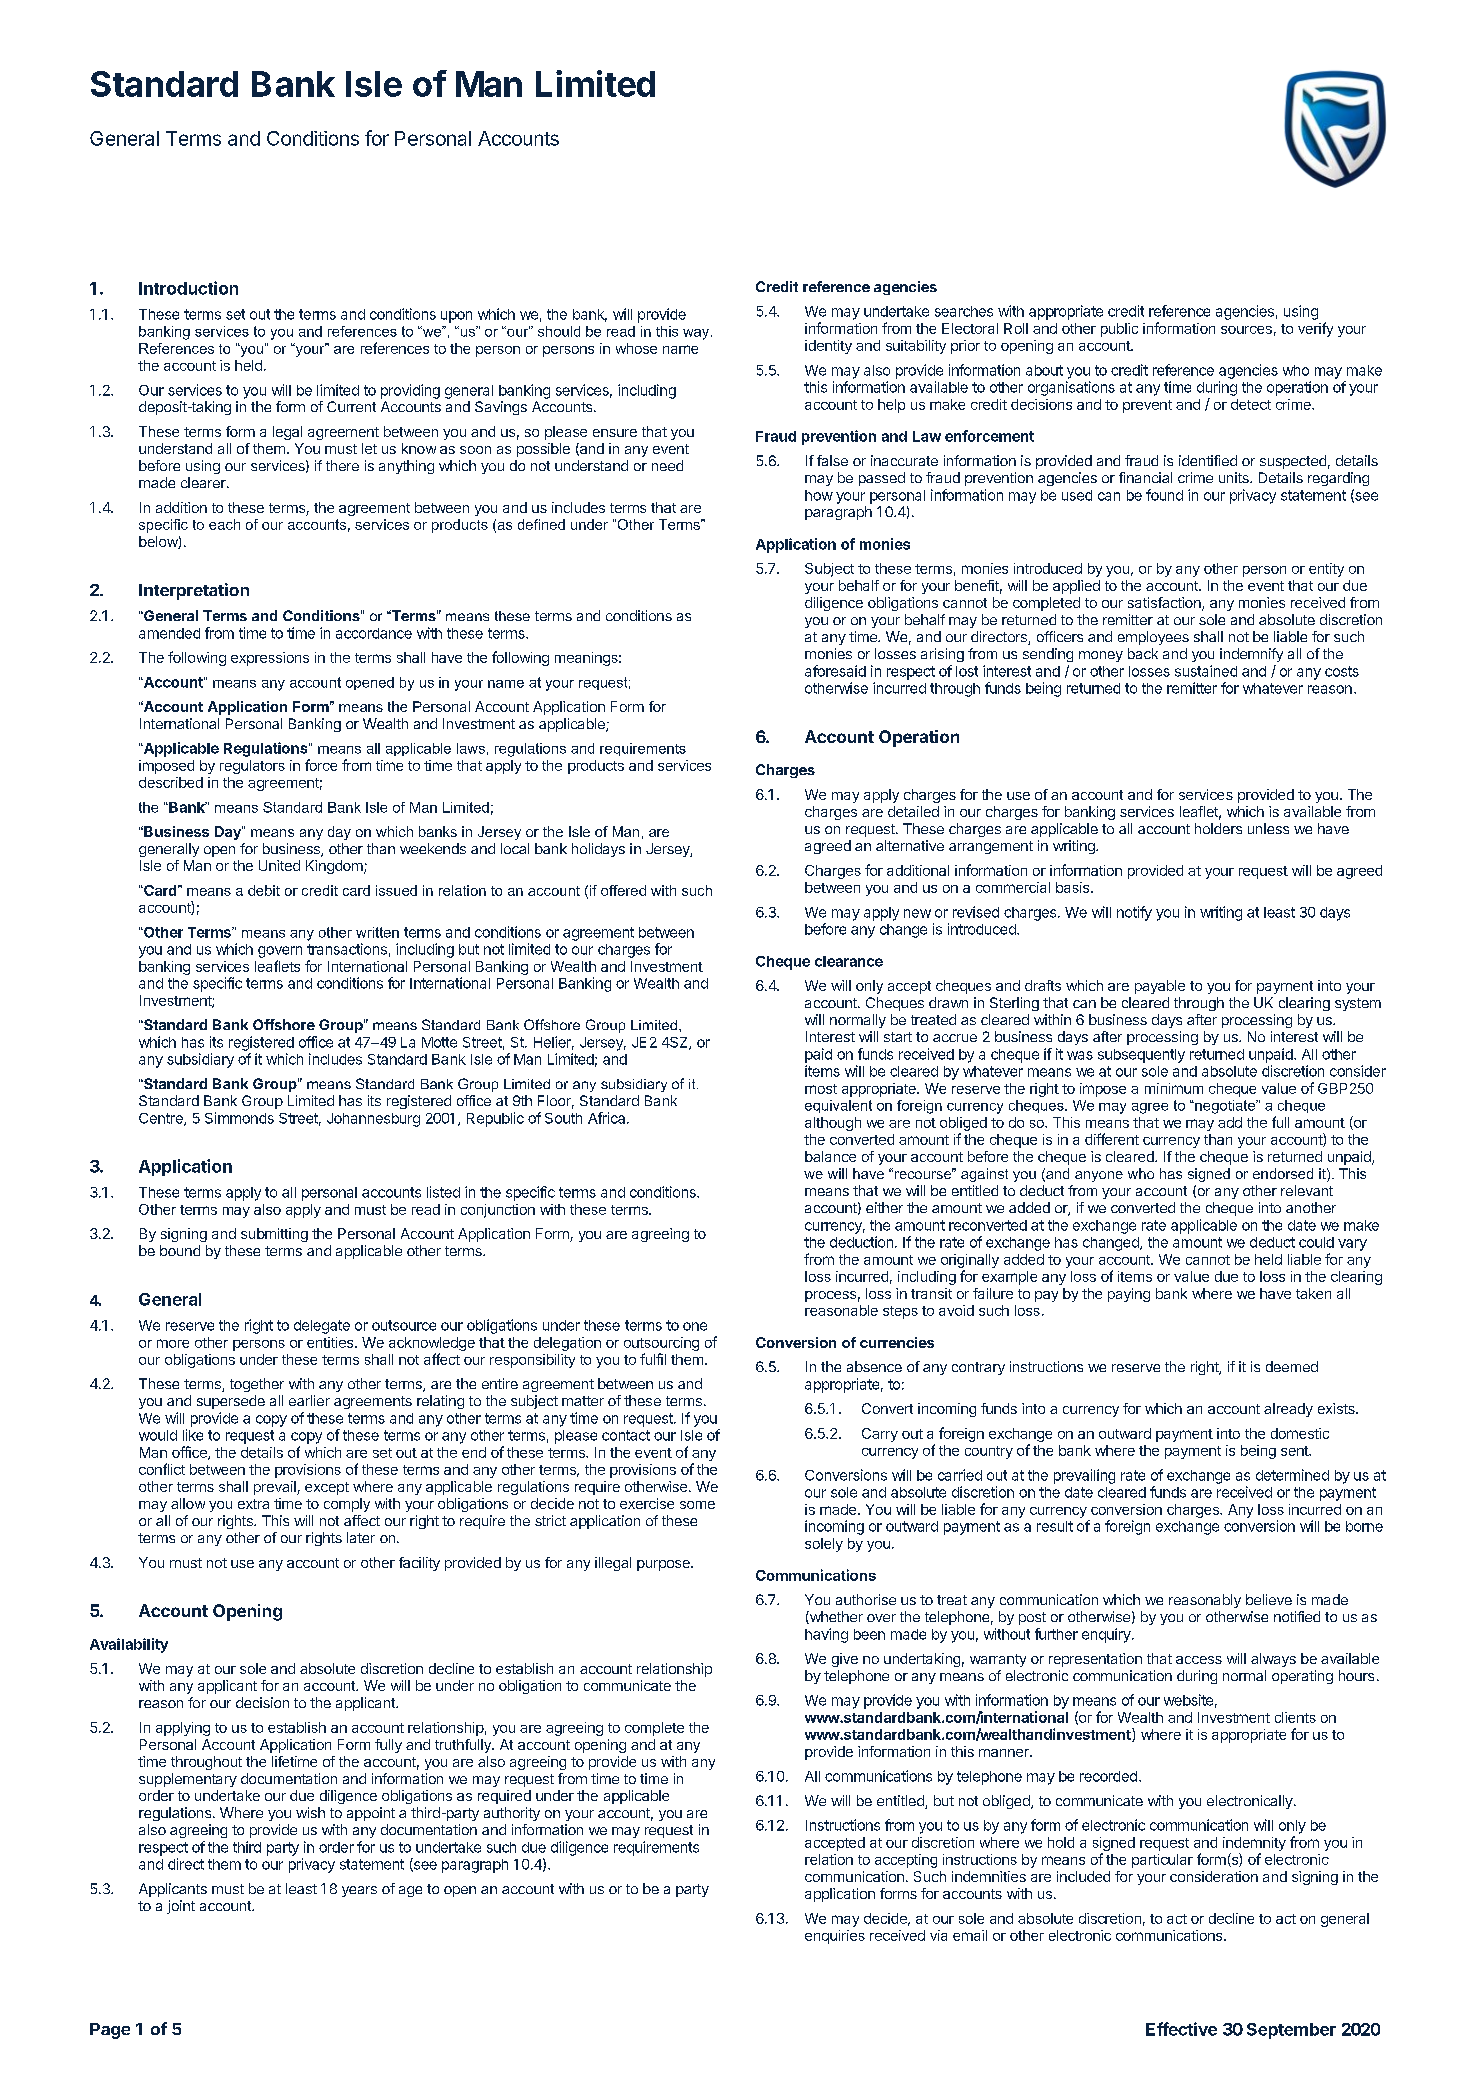 The height and width of the page is (2087, 1476). I want to click on Introduction, so click(188, 288).
